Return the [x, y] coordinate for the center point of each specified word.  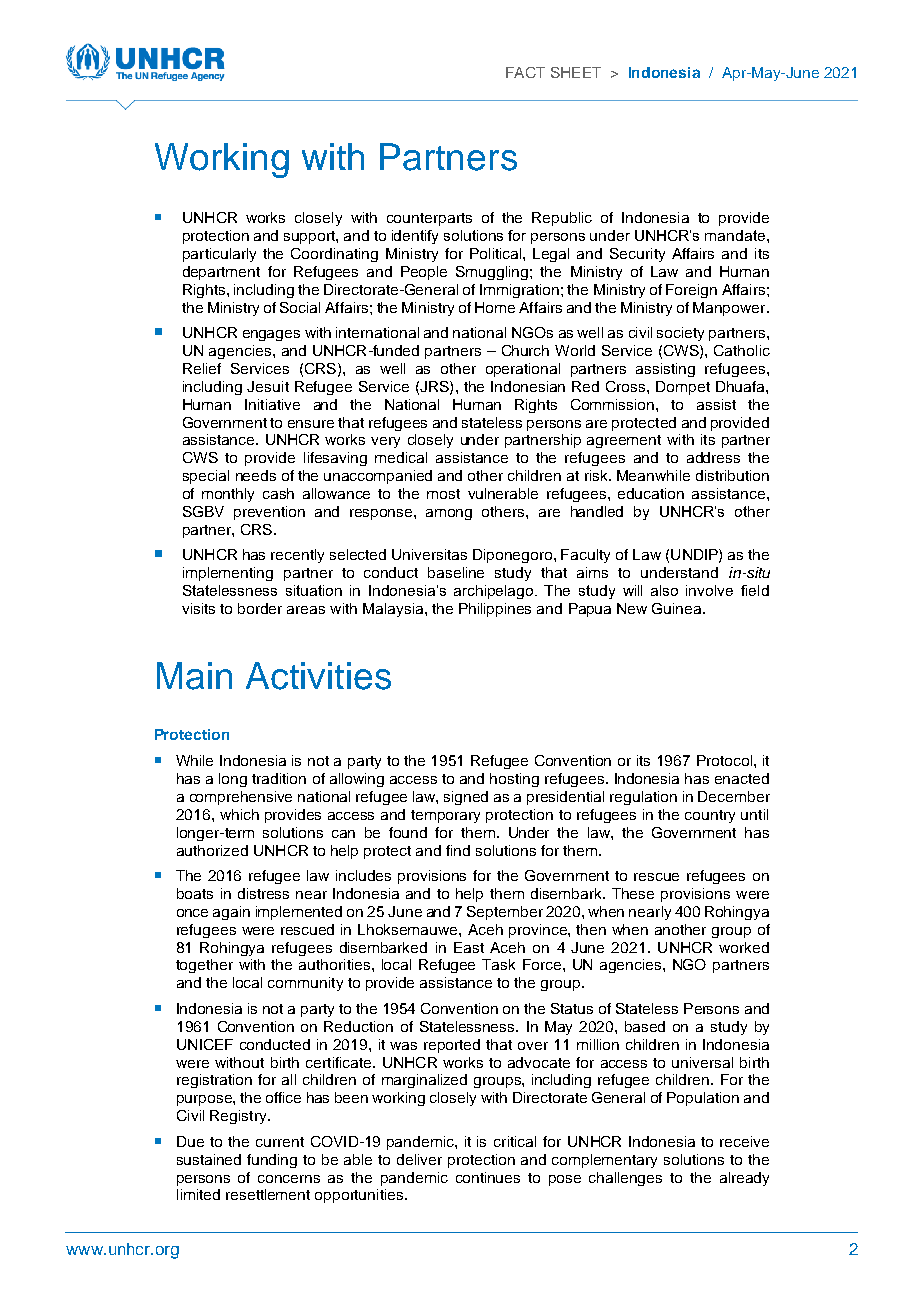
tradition [279, 778]
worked [744, 947]
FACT [525, 72]
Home [495, 307]
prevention [269, 513]
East [469, 947]
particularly [219, 255]
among [449, 514]
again [231, 913]
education [651, 493]
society [680, 334]
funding [272, 1161]
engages [271, 335]
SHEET [576, 72]
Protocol [724, 760]
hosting [514, 780]
